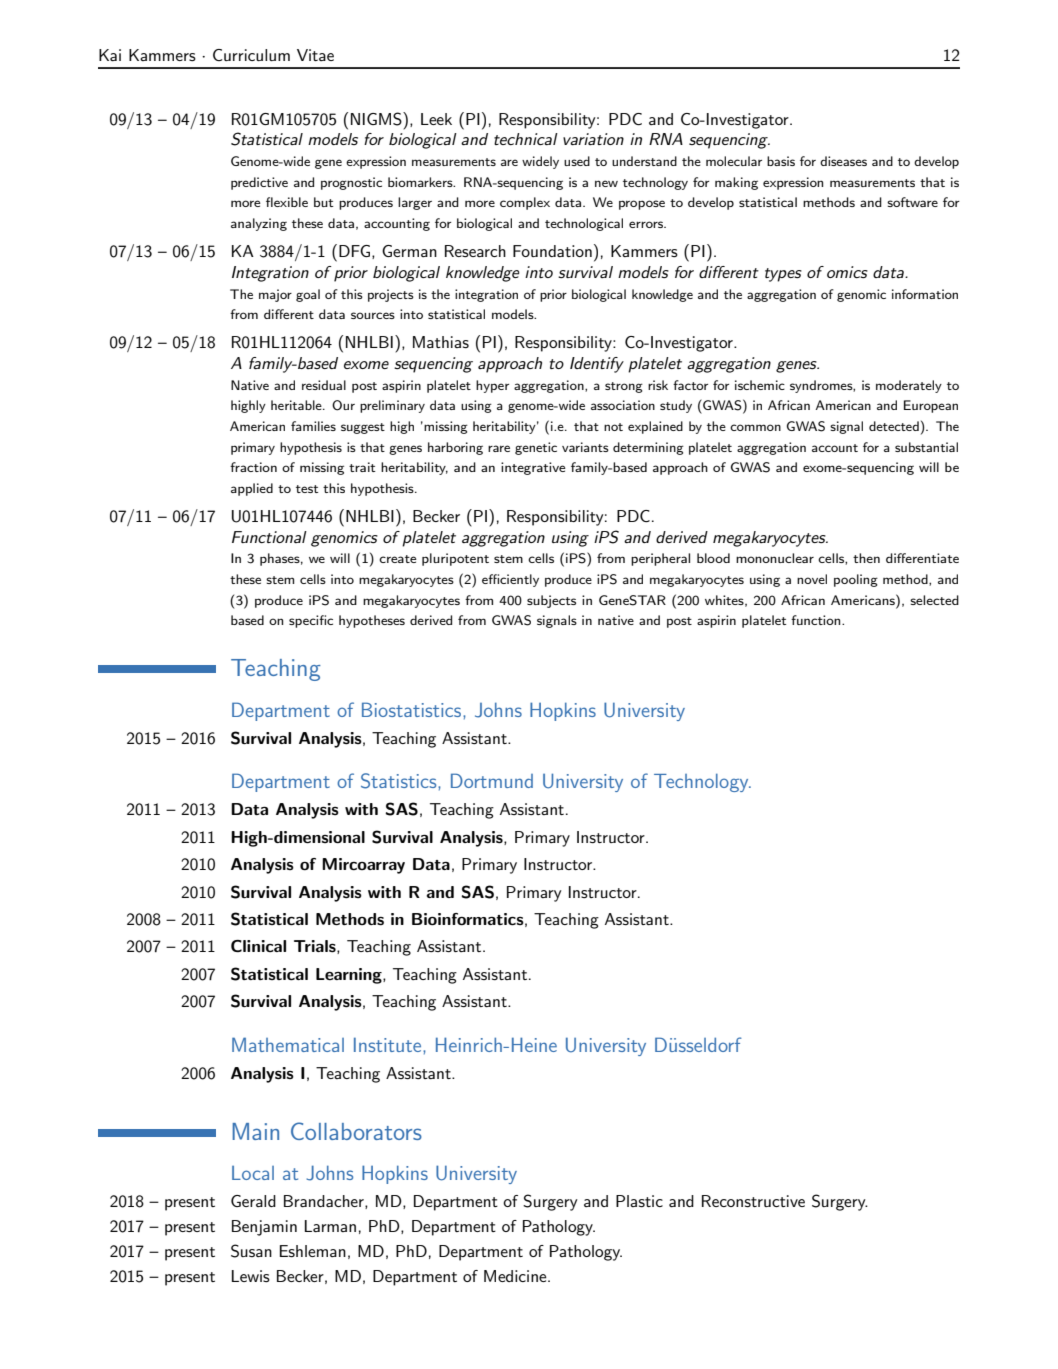 Image resolution: width=1058 pixels, height=1369 pixels. Describe the element at coordinates (251, 1251) in the document. I see `Susan` at that location.
